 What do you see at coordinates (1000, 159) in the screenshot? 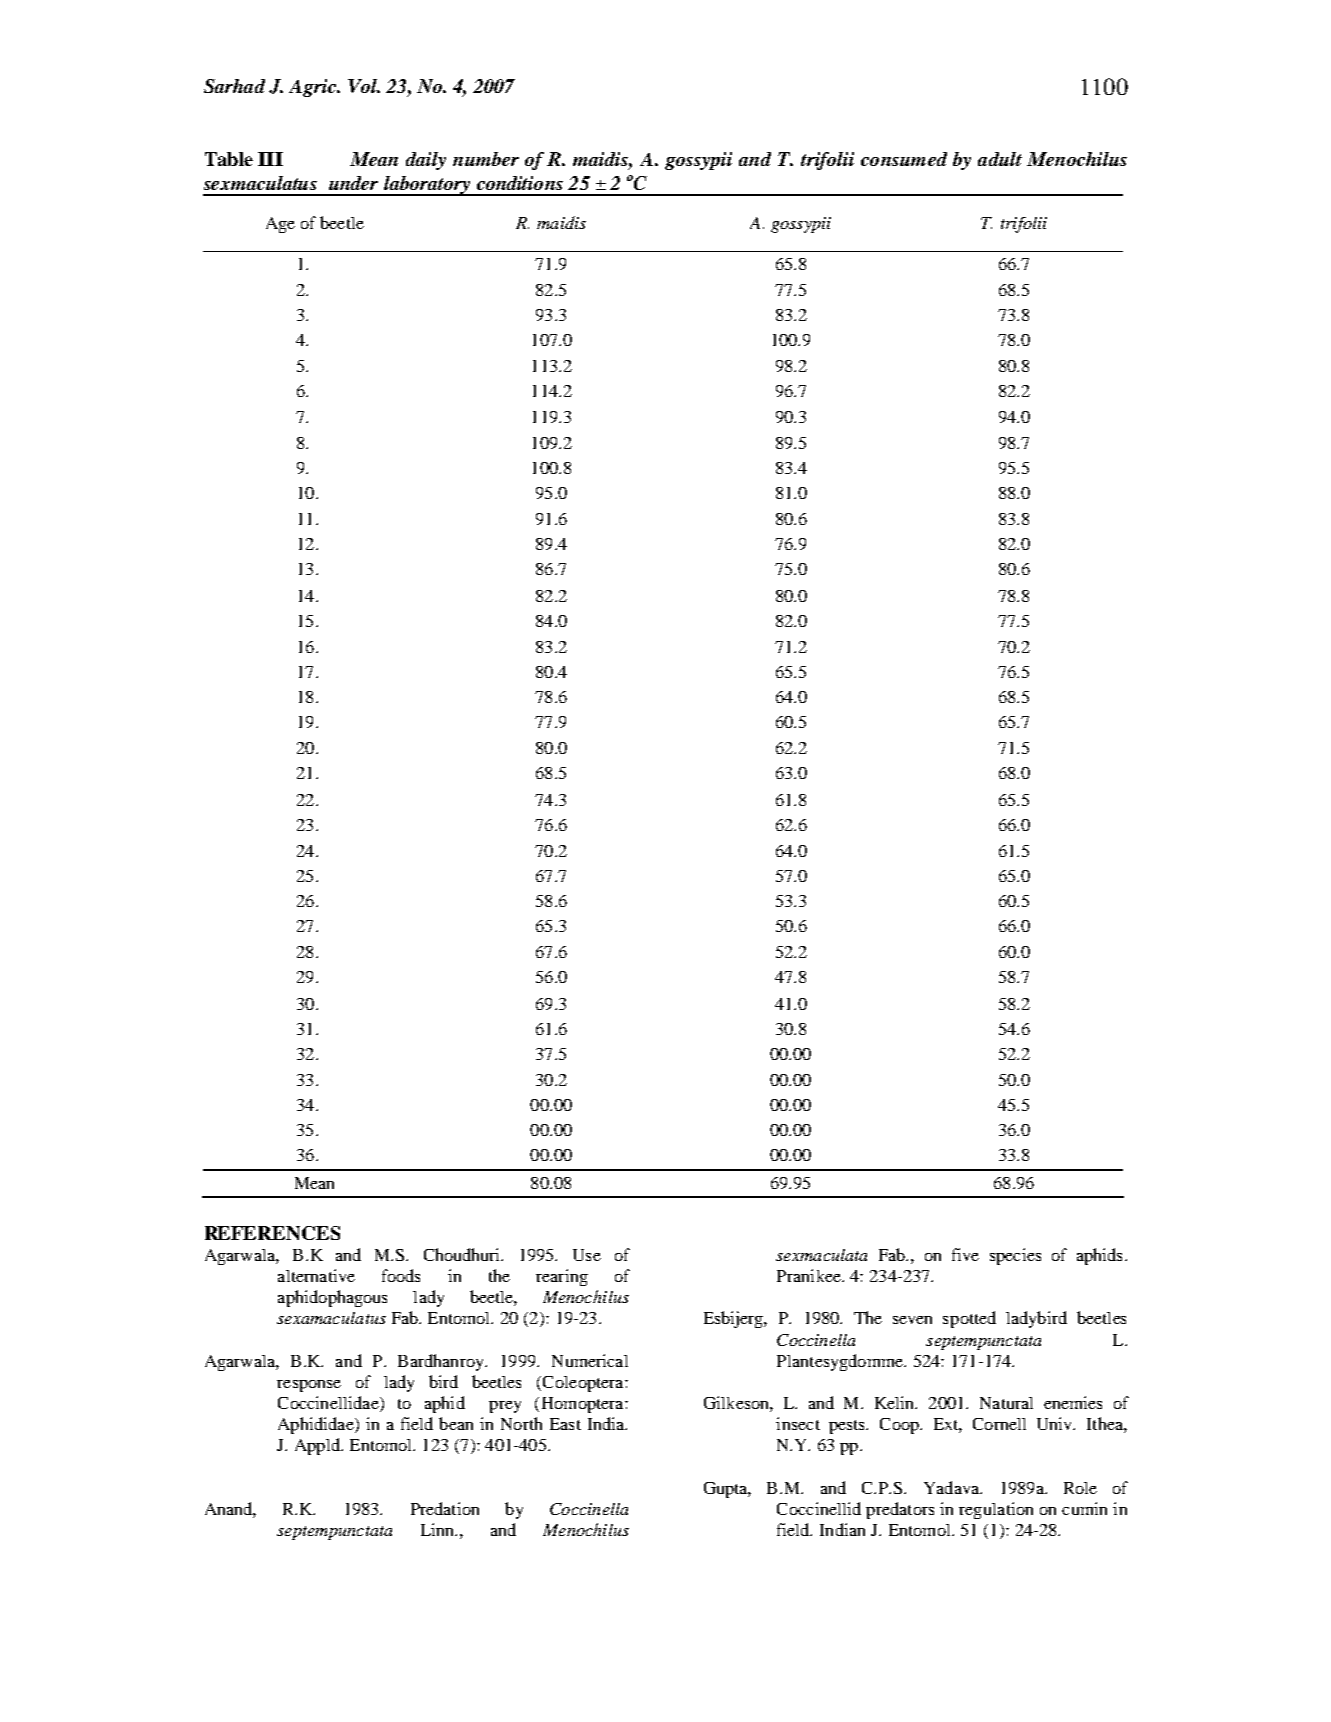
I see `adult` at bounding box center [1000, 159].
